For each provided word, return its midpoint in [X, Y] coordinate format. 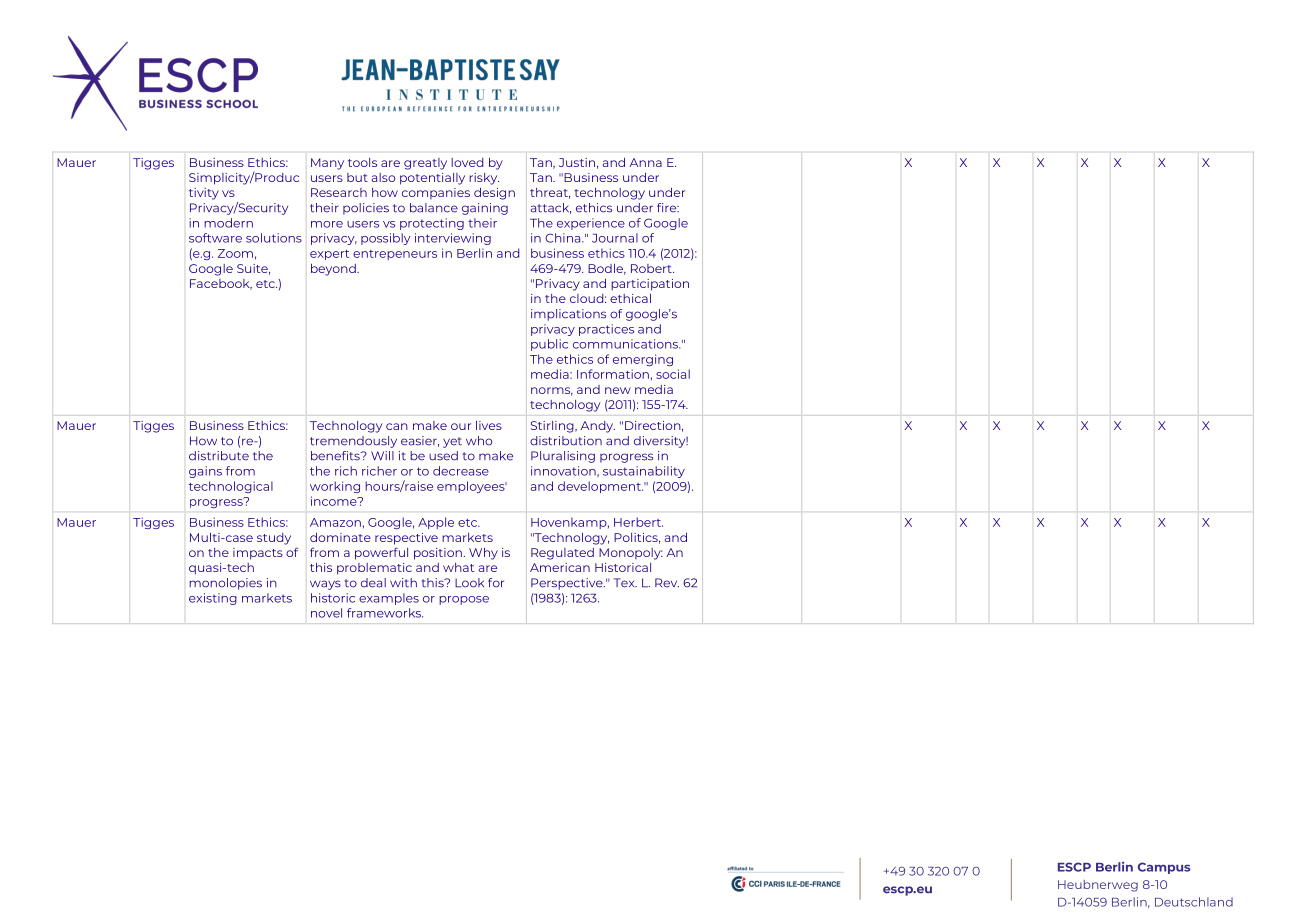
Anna [645, 162]
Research [339, 192]
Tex [625, 583]
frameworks [385, 613]
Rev [667, 583]
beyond [334, 270]
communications [626, 344]
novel [326, 613]
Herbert [638, 522]
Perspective [568, 584]
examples [389, 599]
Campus [1164, 868]
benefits [336, 456]
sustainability [644, 472]
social [673, 374]
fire [668, 208]
